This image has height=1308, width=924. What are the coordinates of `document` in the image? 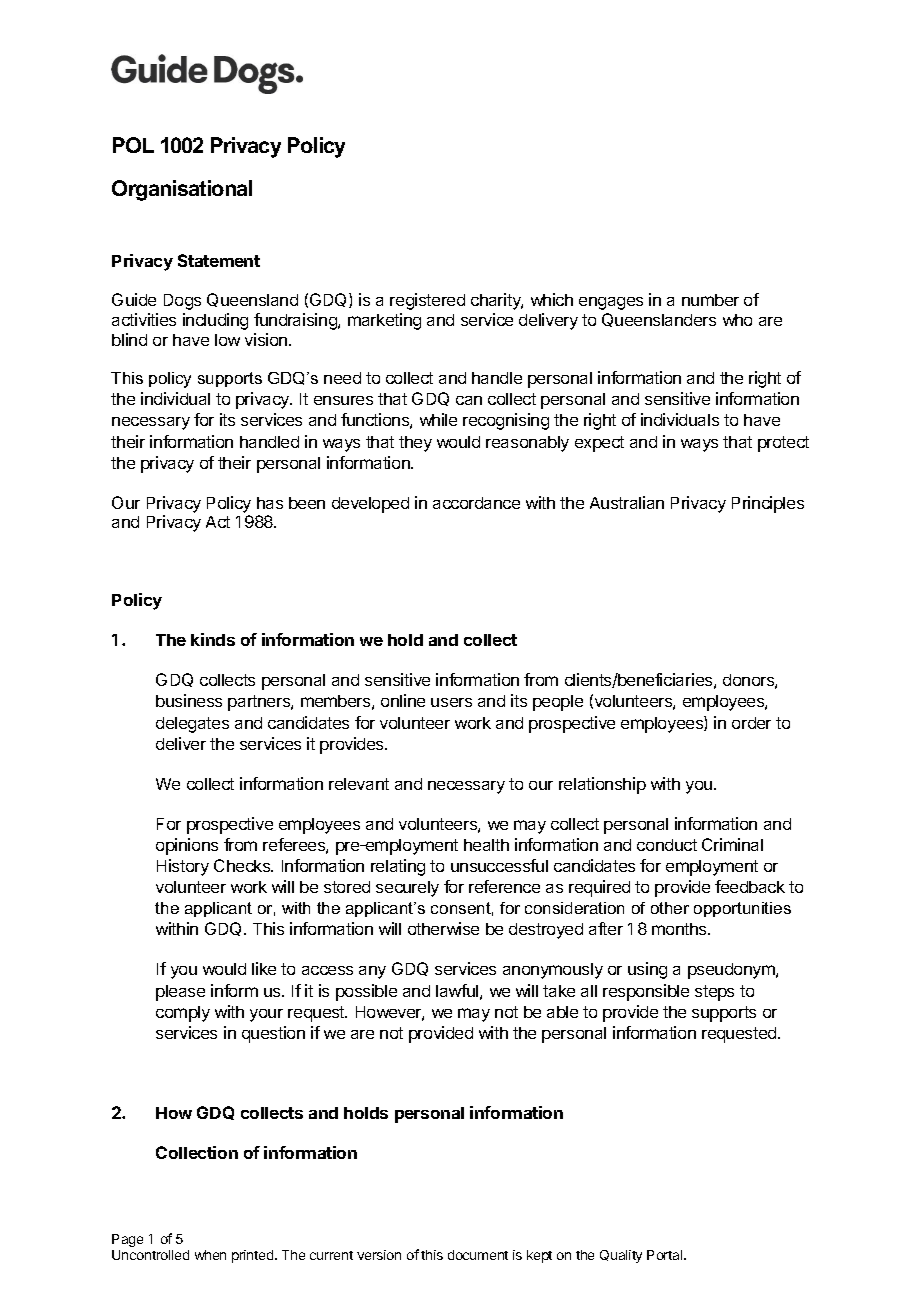 It's located at (478, 1255).
